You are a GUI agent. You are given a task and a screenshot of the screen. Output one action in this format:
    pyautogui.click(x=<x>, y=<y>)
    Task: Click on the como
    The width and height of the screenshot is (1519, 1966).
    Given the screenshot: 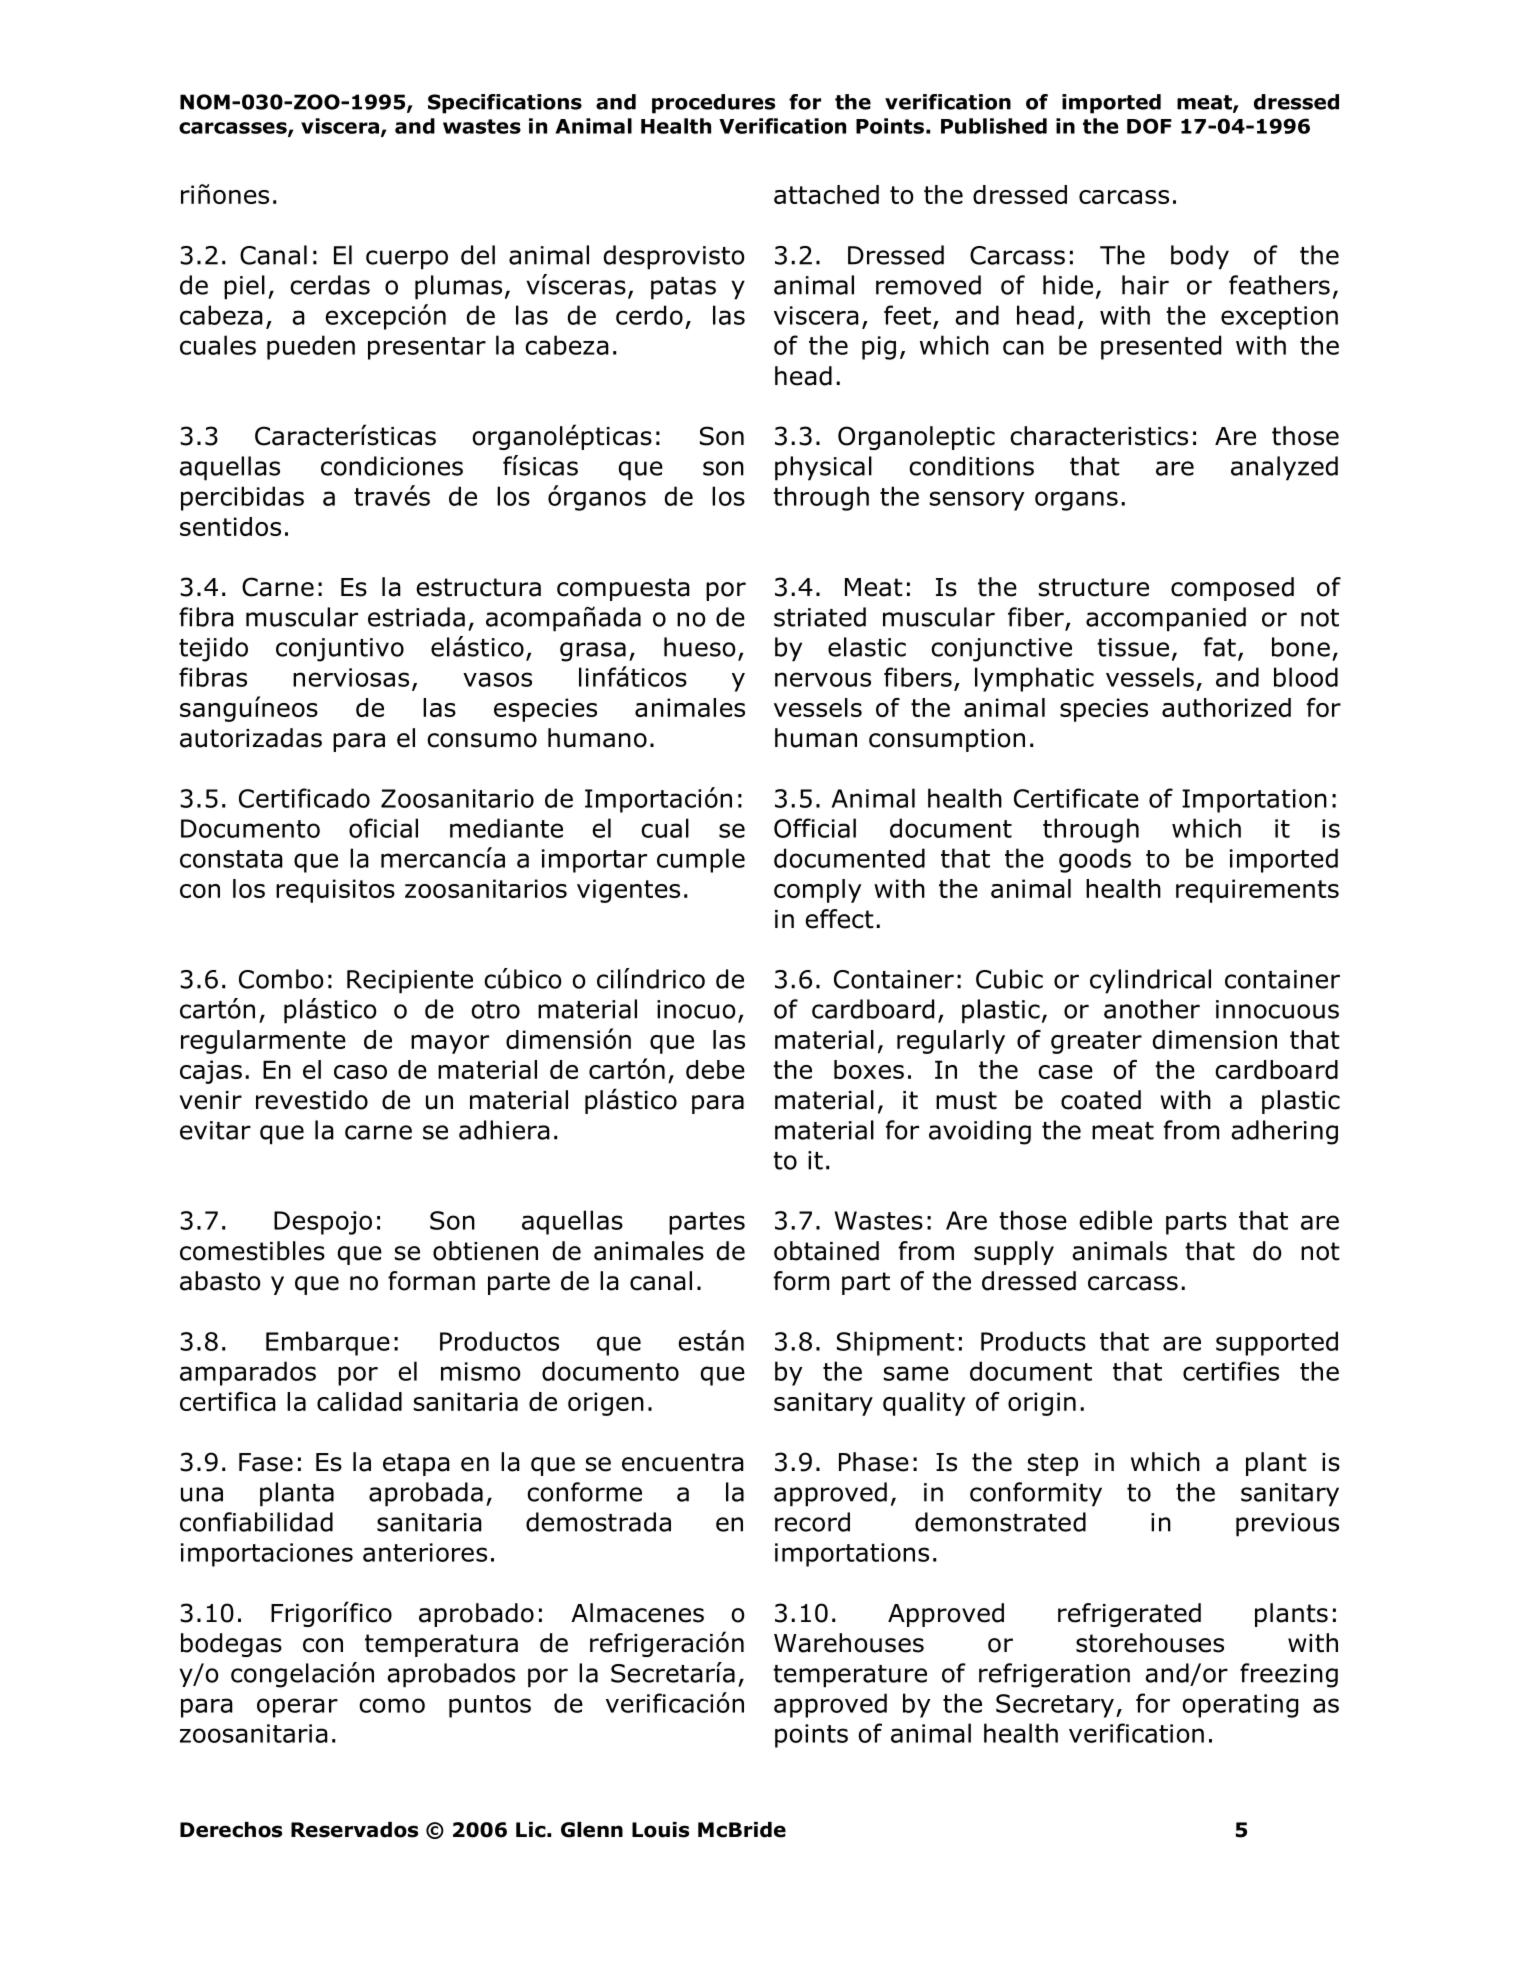 What is the action you would take?
    pyautogui.click(x=392, y=1705)
